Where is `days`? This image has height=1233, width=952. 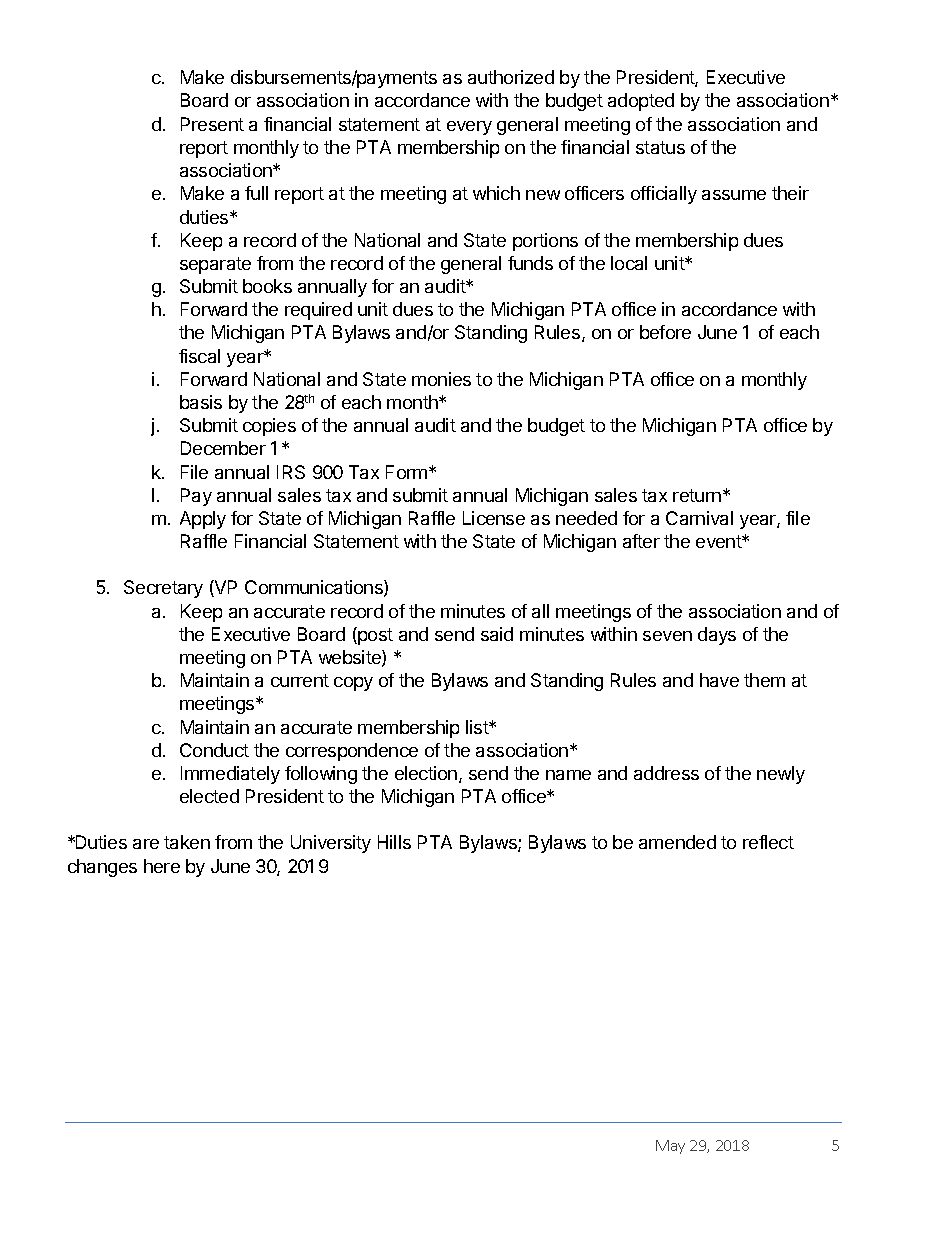 days is located at coordinates (717, 636).
